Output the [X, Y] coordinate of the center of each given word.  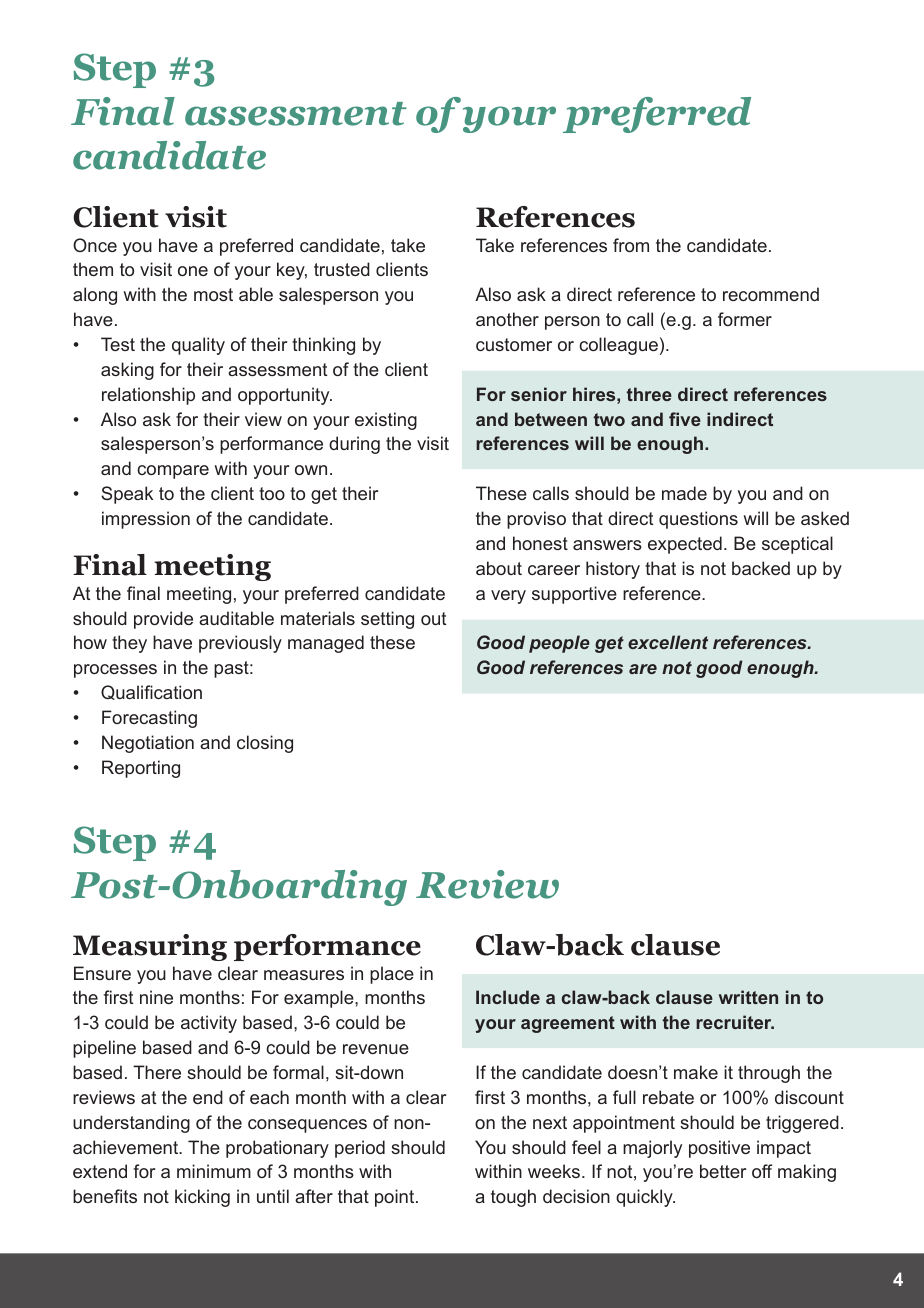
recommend [771, 294]
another [507, 319]
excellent [668, 642]
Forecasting [149, 719]
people [559, 644]
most [213, 294]
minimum [214, 1171]
